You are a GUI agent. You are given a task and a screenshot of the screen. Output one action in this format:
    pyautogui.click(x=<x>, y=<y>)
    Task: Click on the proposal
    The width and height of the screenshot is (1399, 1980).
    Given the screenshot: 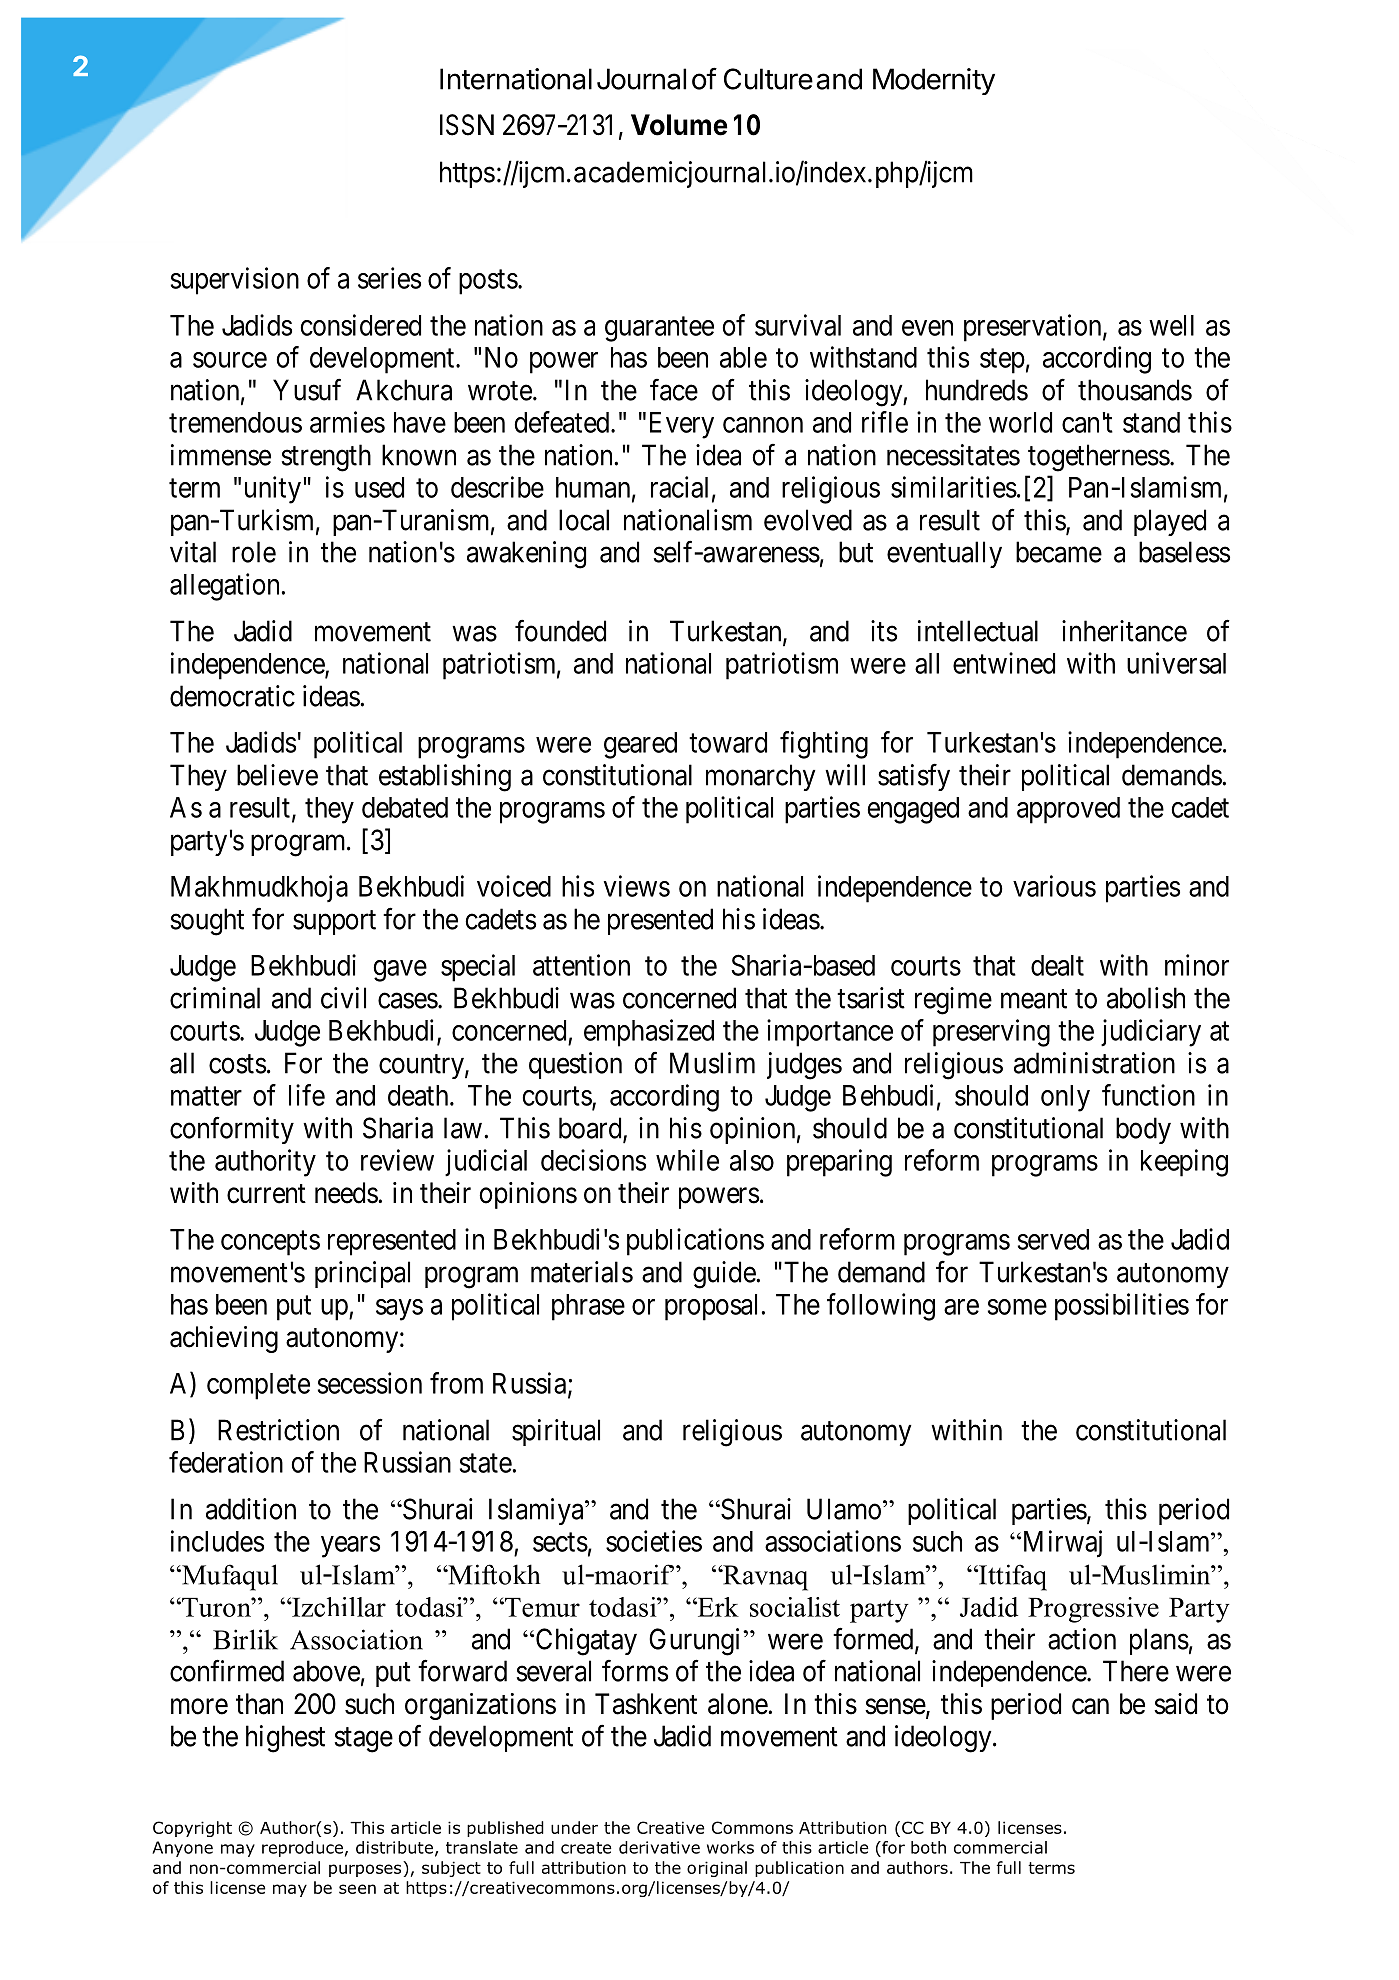 What is the action you would take?
    pyautogui.click(x=714, y=1307)
